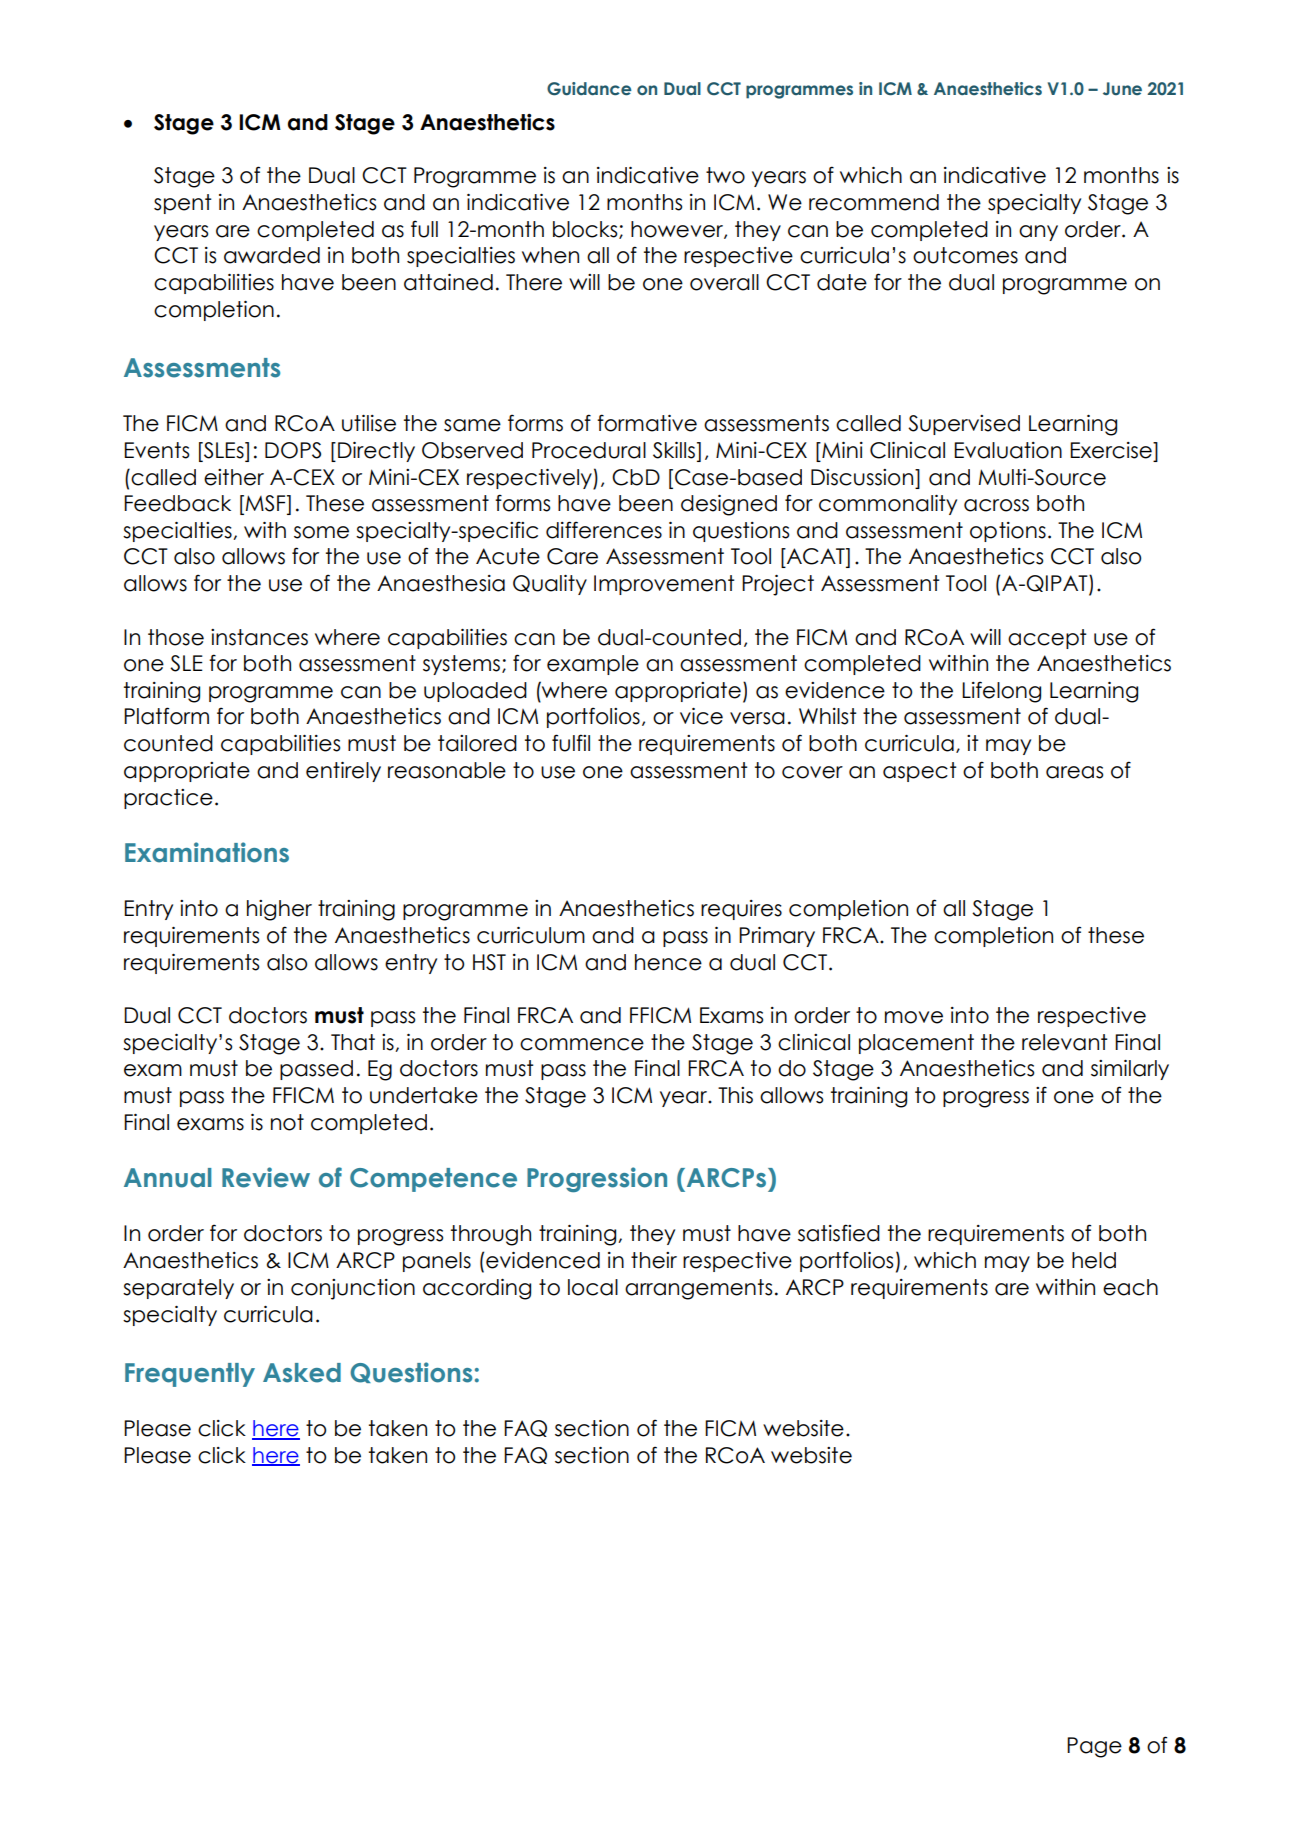 This screenshot has width=1294, height=1830. What do you see at coordinates (1038, 233) in the screenshot?
I see `any` at bounding box center [1038, 233].
